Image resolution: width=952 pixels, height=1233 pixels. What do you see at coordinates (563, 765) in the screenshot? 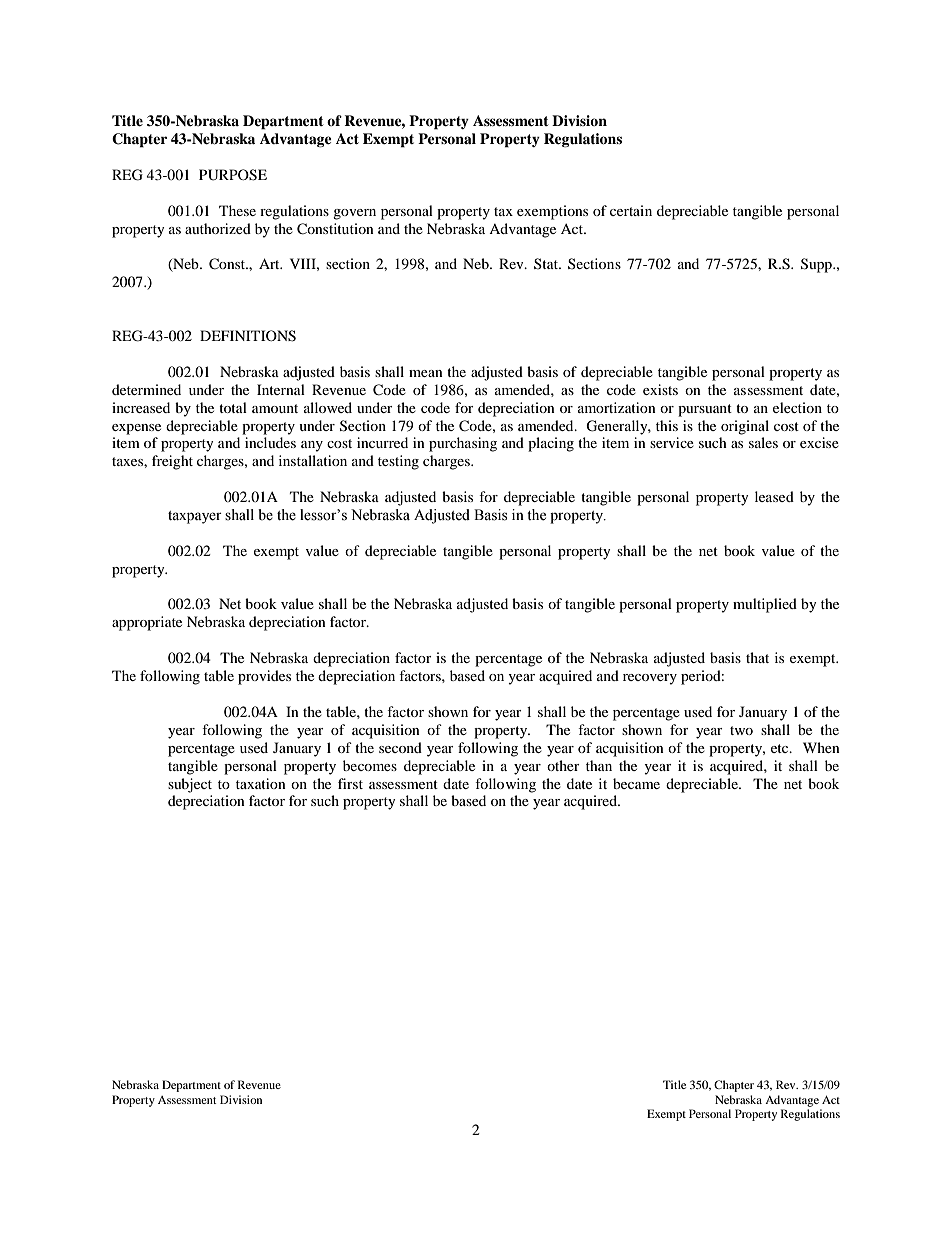
I see `other` at bounding box center [563, 765].
